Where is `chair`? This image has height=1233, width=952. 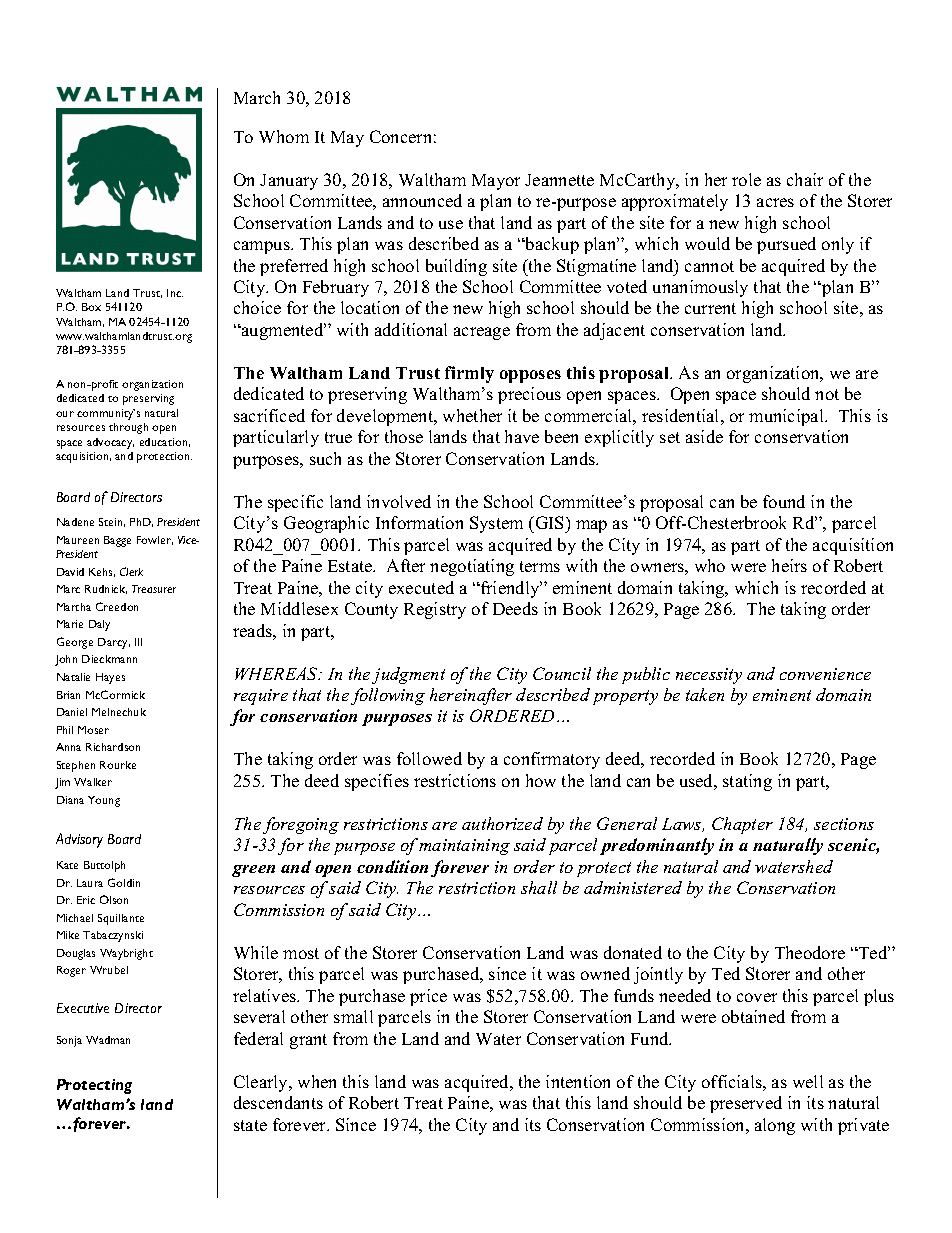 chair is located at coordinates (805, 179).
